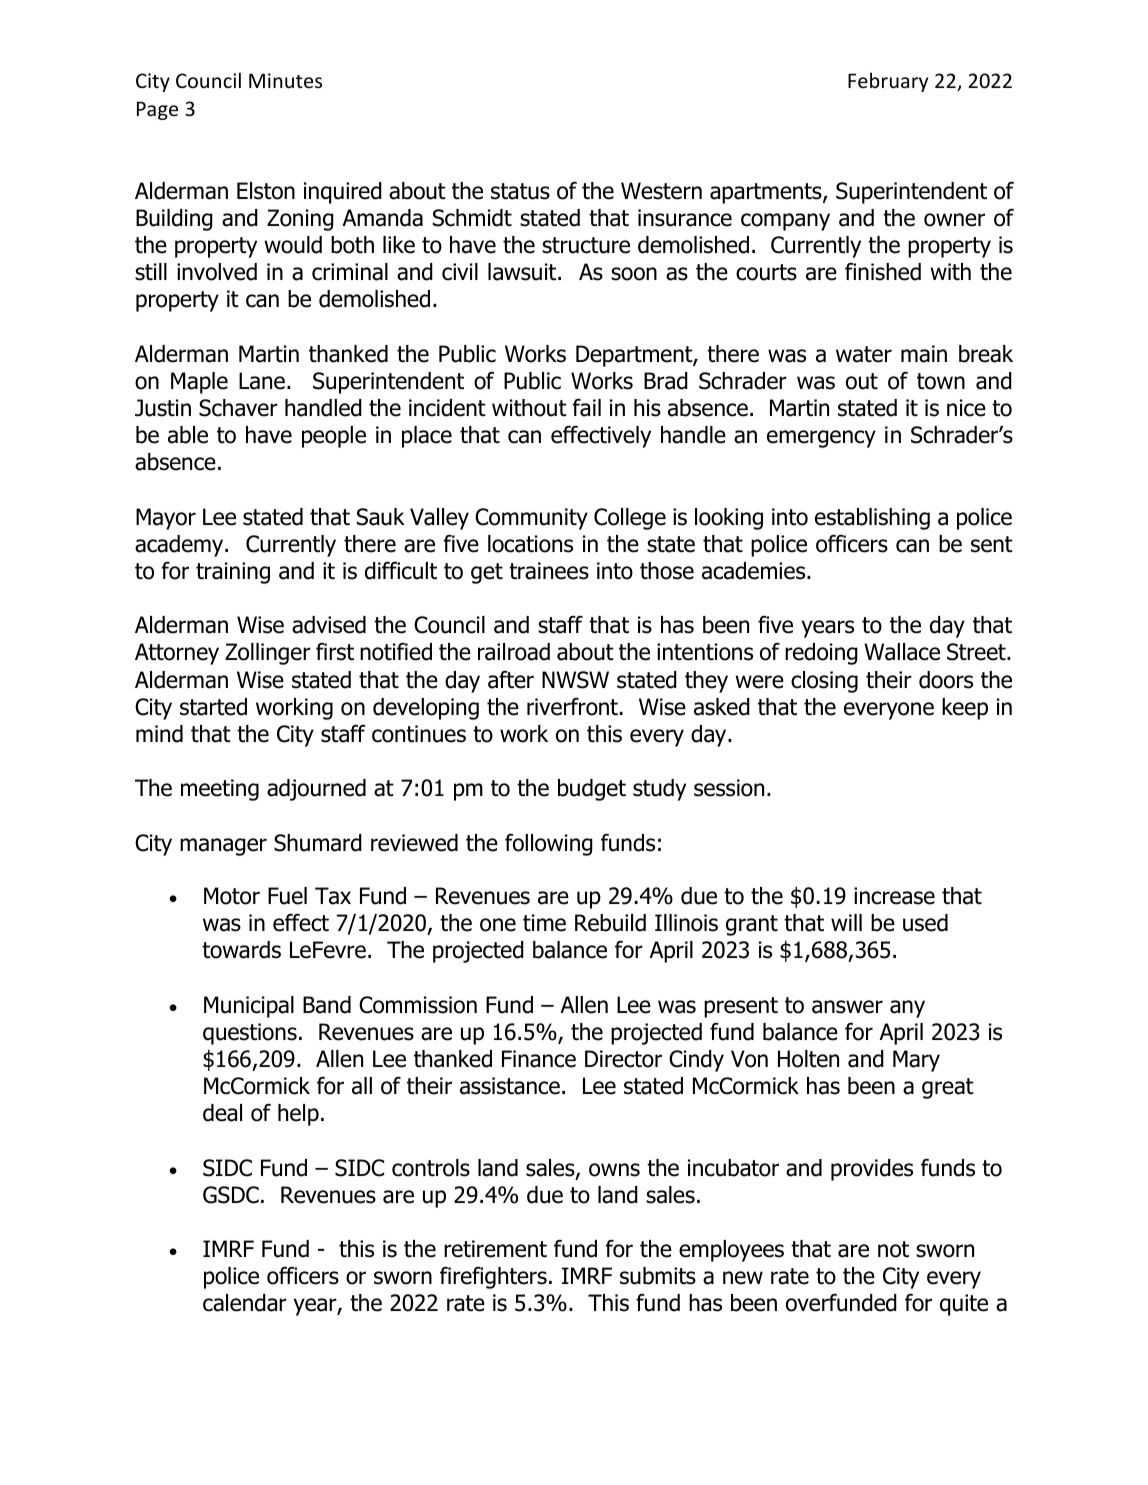  Describe the element at coordinates (285, 80) in the screenshot. I see `Minutes` at that location.
